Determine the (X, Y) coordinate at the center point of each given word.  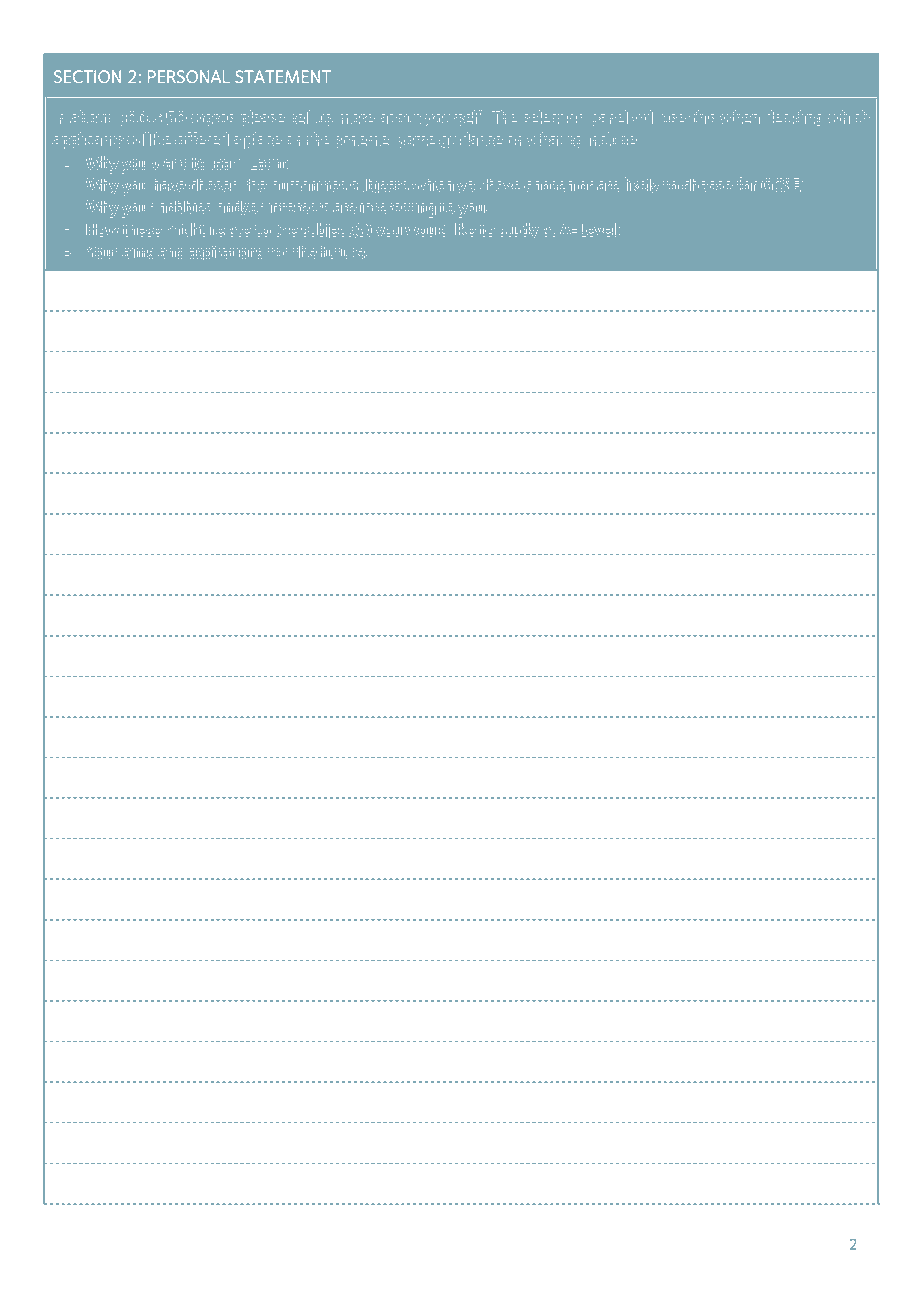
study (518, 231)
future (343, 251)
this (702, 118)
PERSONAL (189, 76)
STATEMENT (283, 76)
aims (138, 252)
